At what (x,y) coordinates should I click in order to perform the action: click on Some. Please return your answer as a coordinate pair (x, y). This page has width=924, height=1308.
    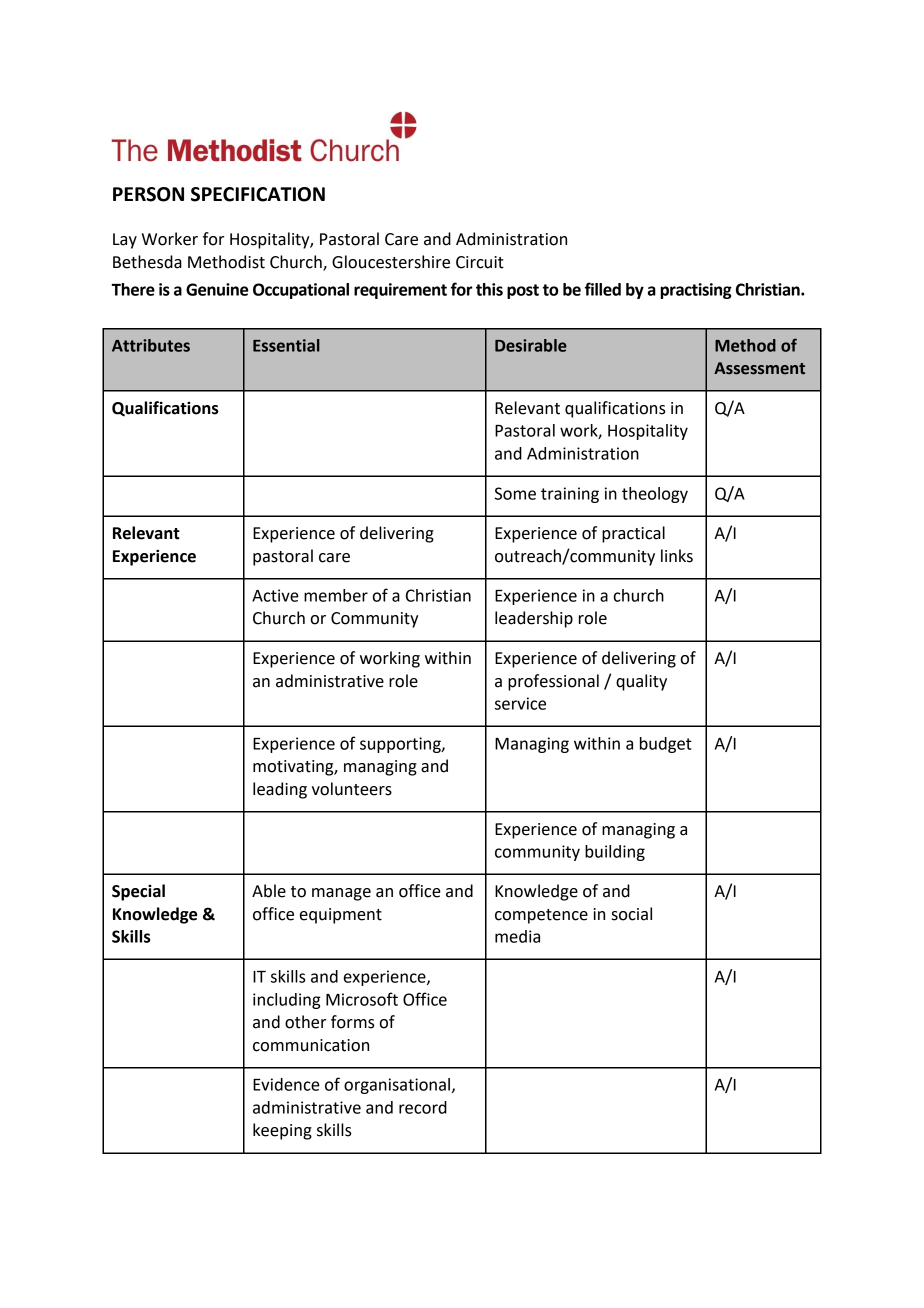
    Looking at the image, I should click on (515, 493).
